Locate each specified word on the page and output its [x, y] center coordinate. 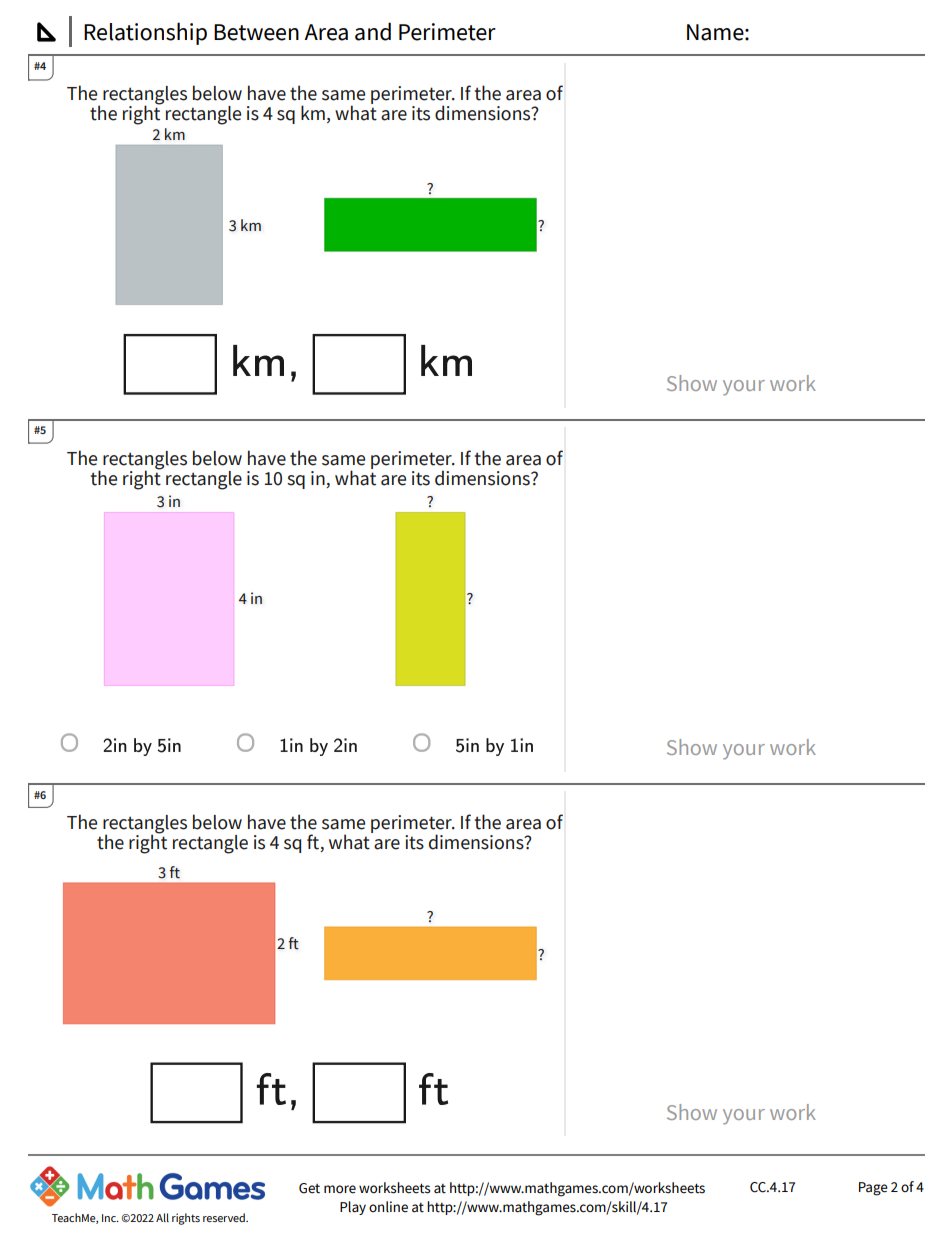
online [388, 1207]
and [373, 31]
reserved [225, 1217]
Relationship [145, 33]
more [340, 1189]
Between [256, 32]
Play [353, 1208]
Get [309, 1188]
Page [873, 1189]
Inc [110, 1218]
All [162, 1217]
